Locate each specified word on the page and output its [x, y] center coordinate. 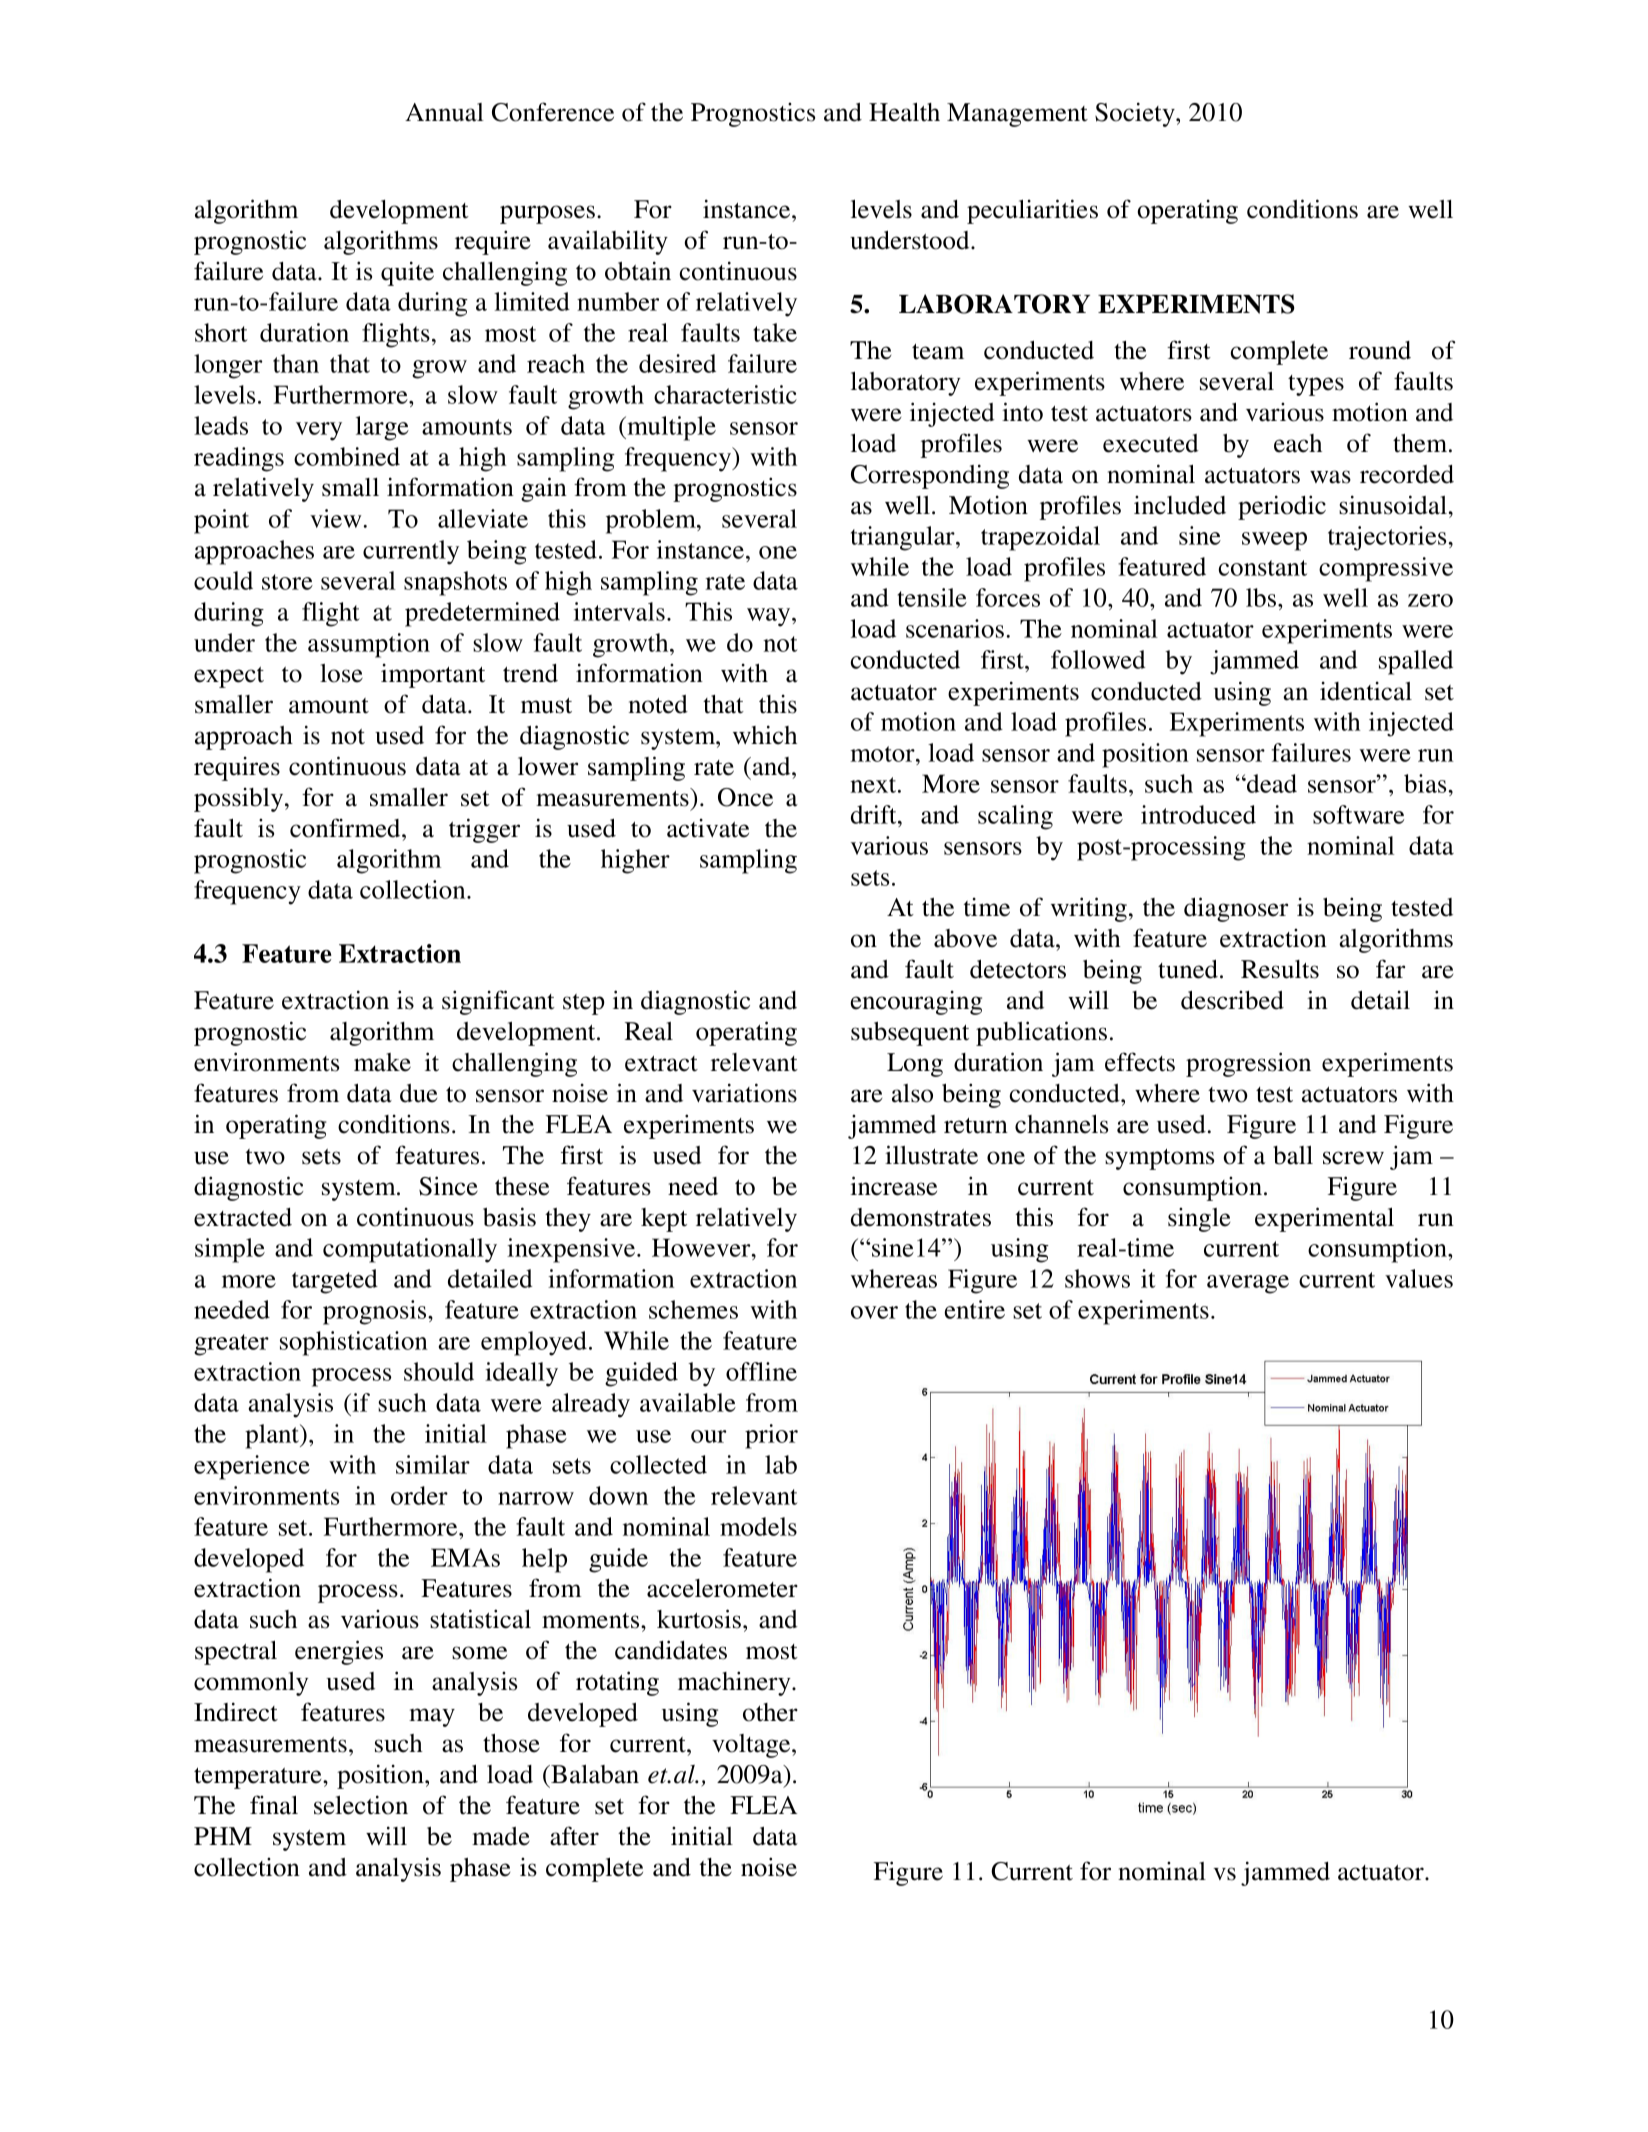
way [770, 617]
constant [1263, 568]
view [337, 518]
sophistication [354, 1343]
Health [904, 112]
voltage [752, 1746]
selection [361, 1805]
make [382, 1062]
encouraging [916, 1003]
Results [1280, 969]
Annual [444, 112]
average [1248, 1284]
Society [1136, 114]
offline [761, 1371]
